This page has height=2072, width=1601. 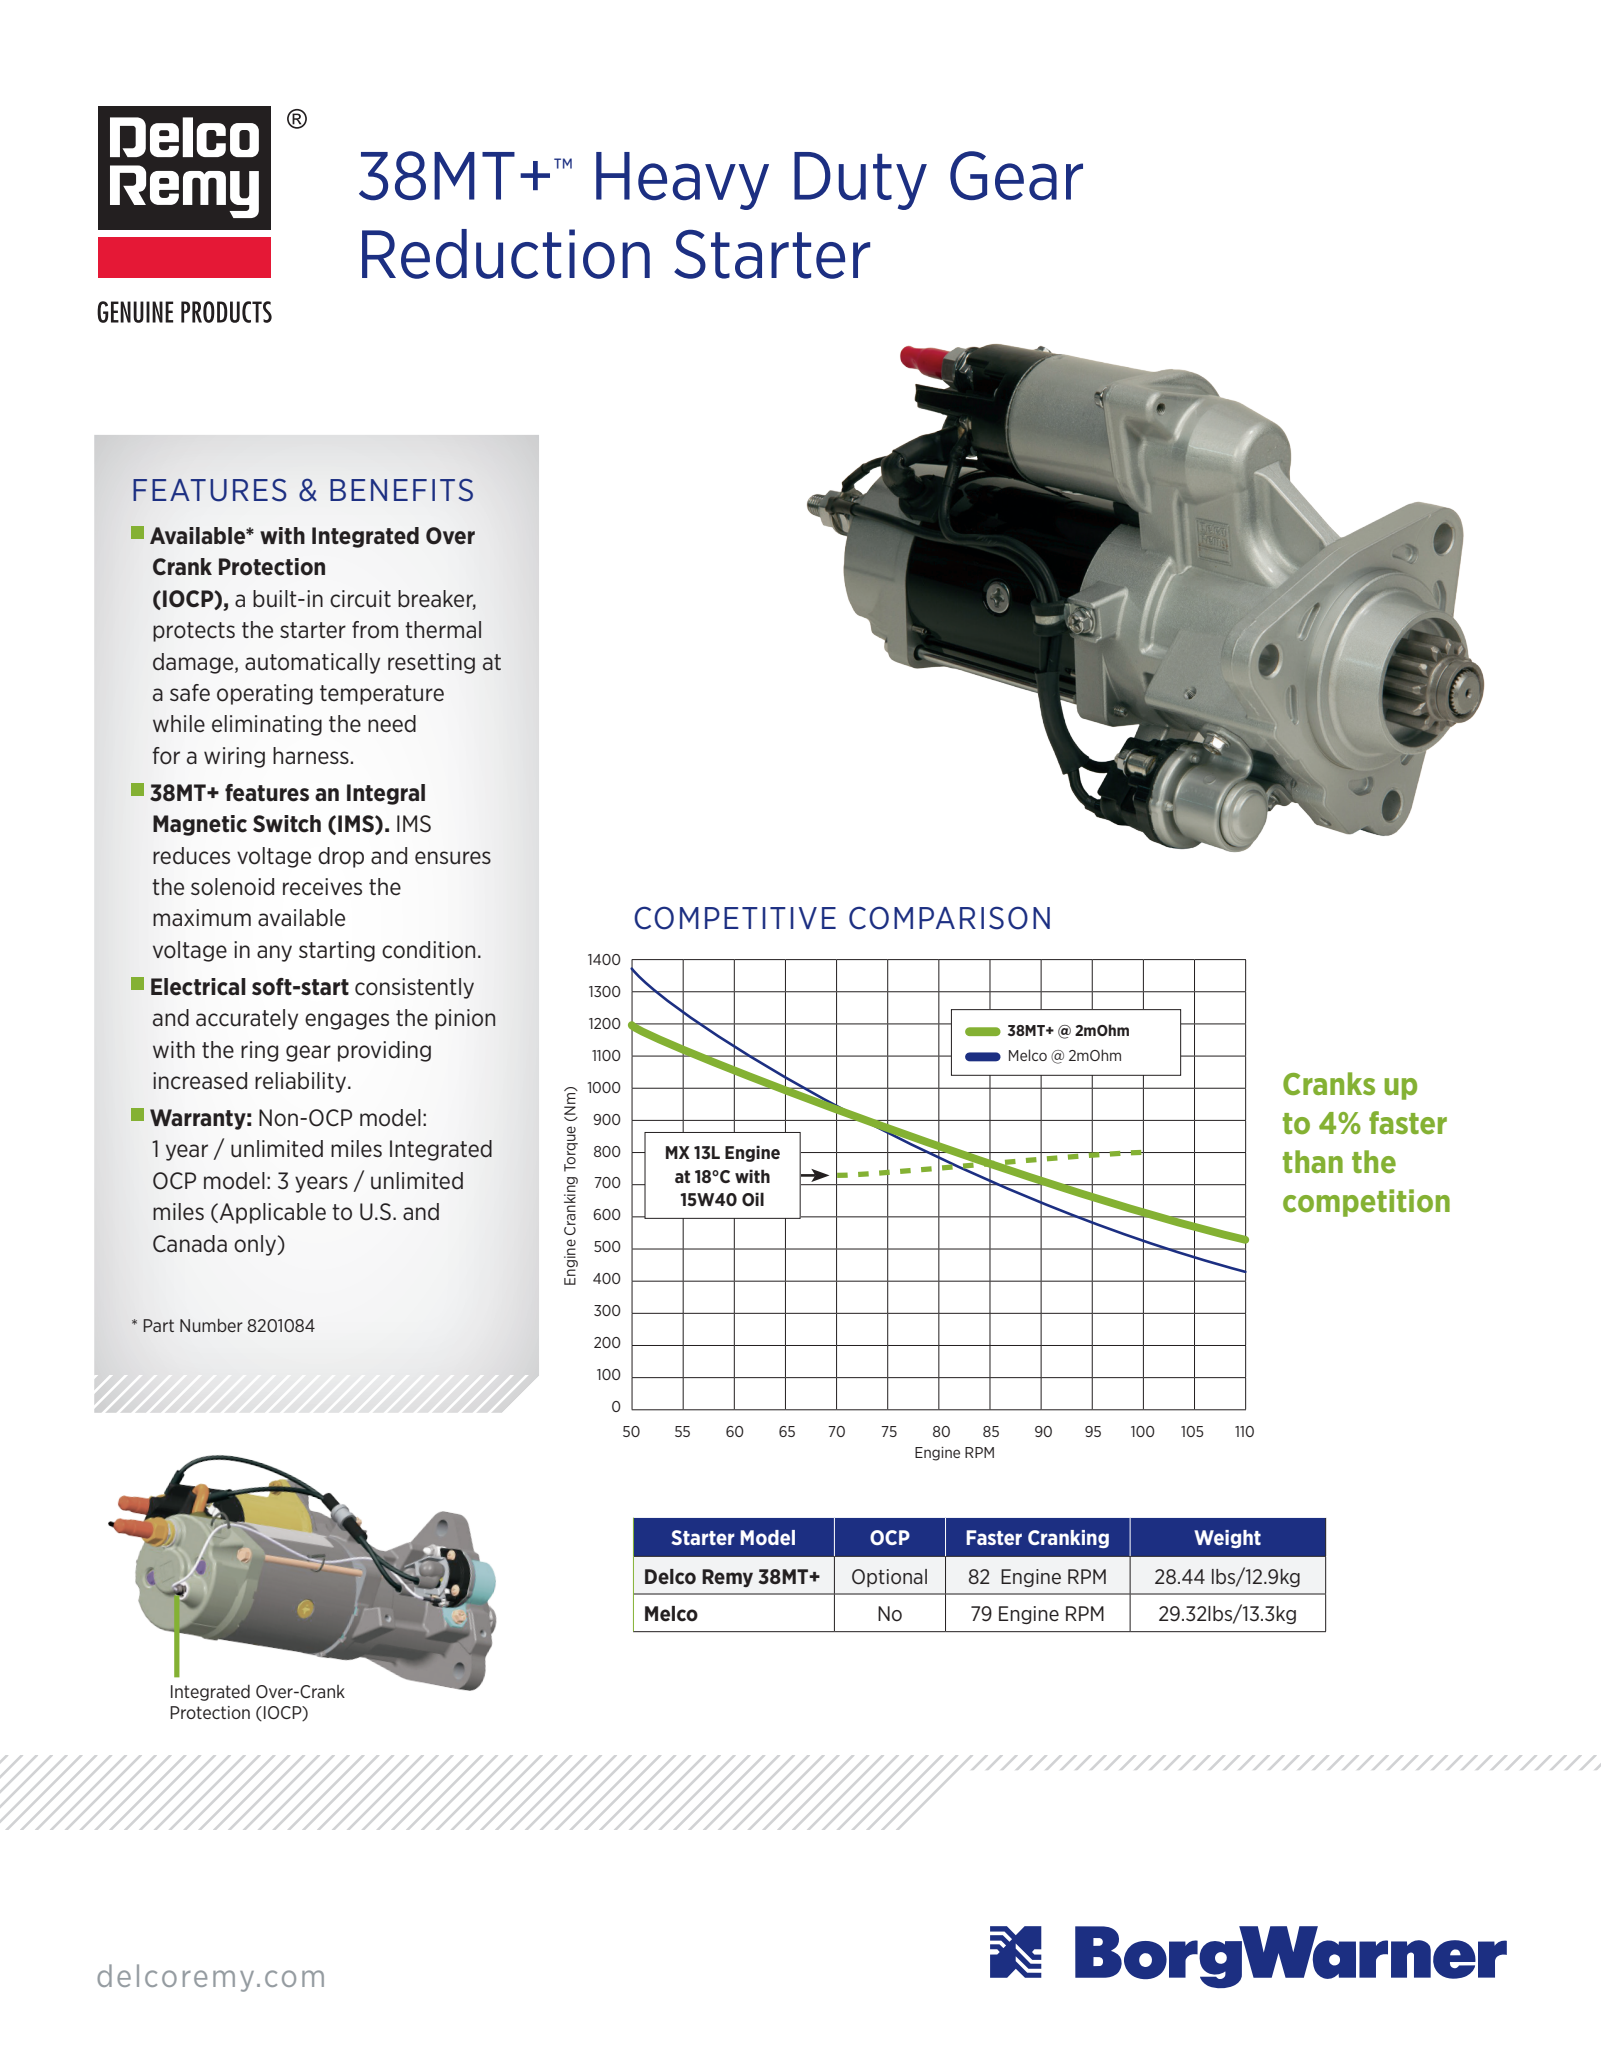 What do you see at coordinates (506, 254) in the page?
I see `Reduction` at bounding box center [506, 254].
